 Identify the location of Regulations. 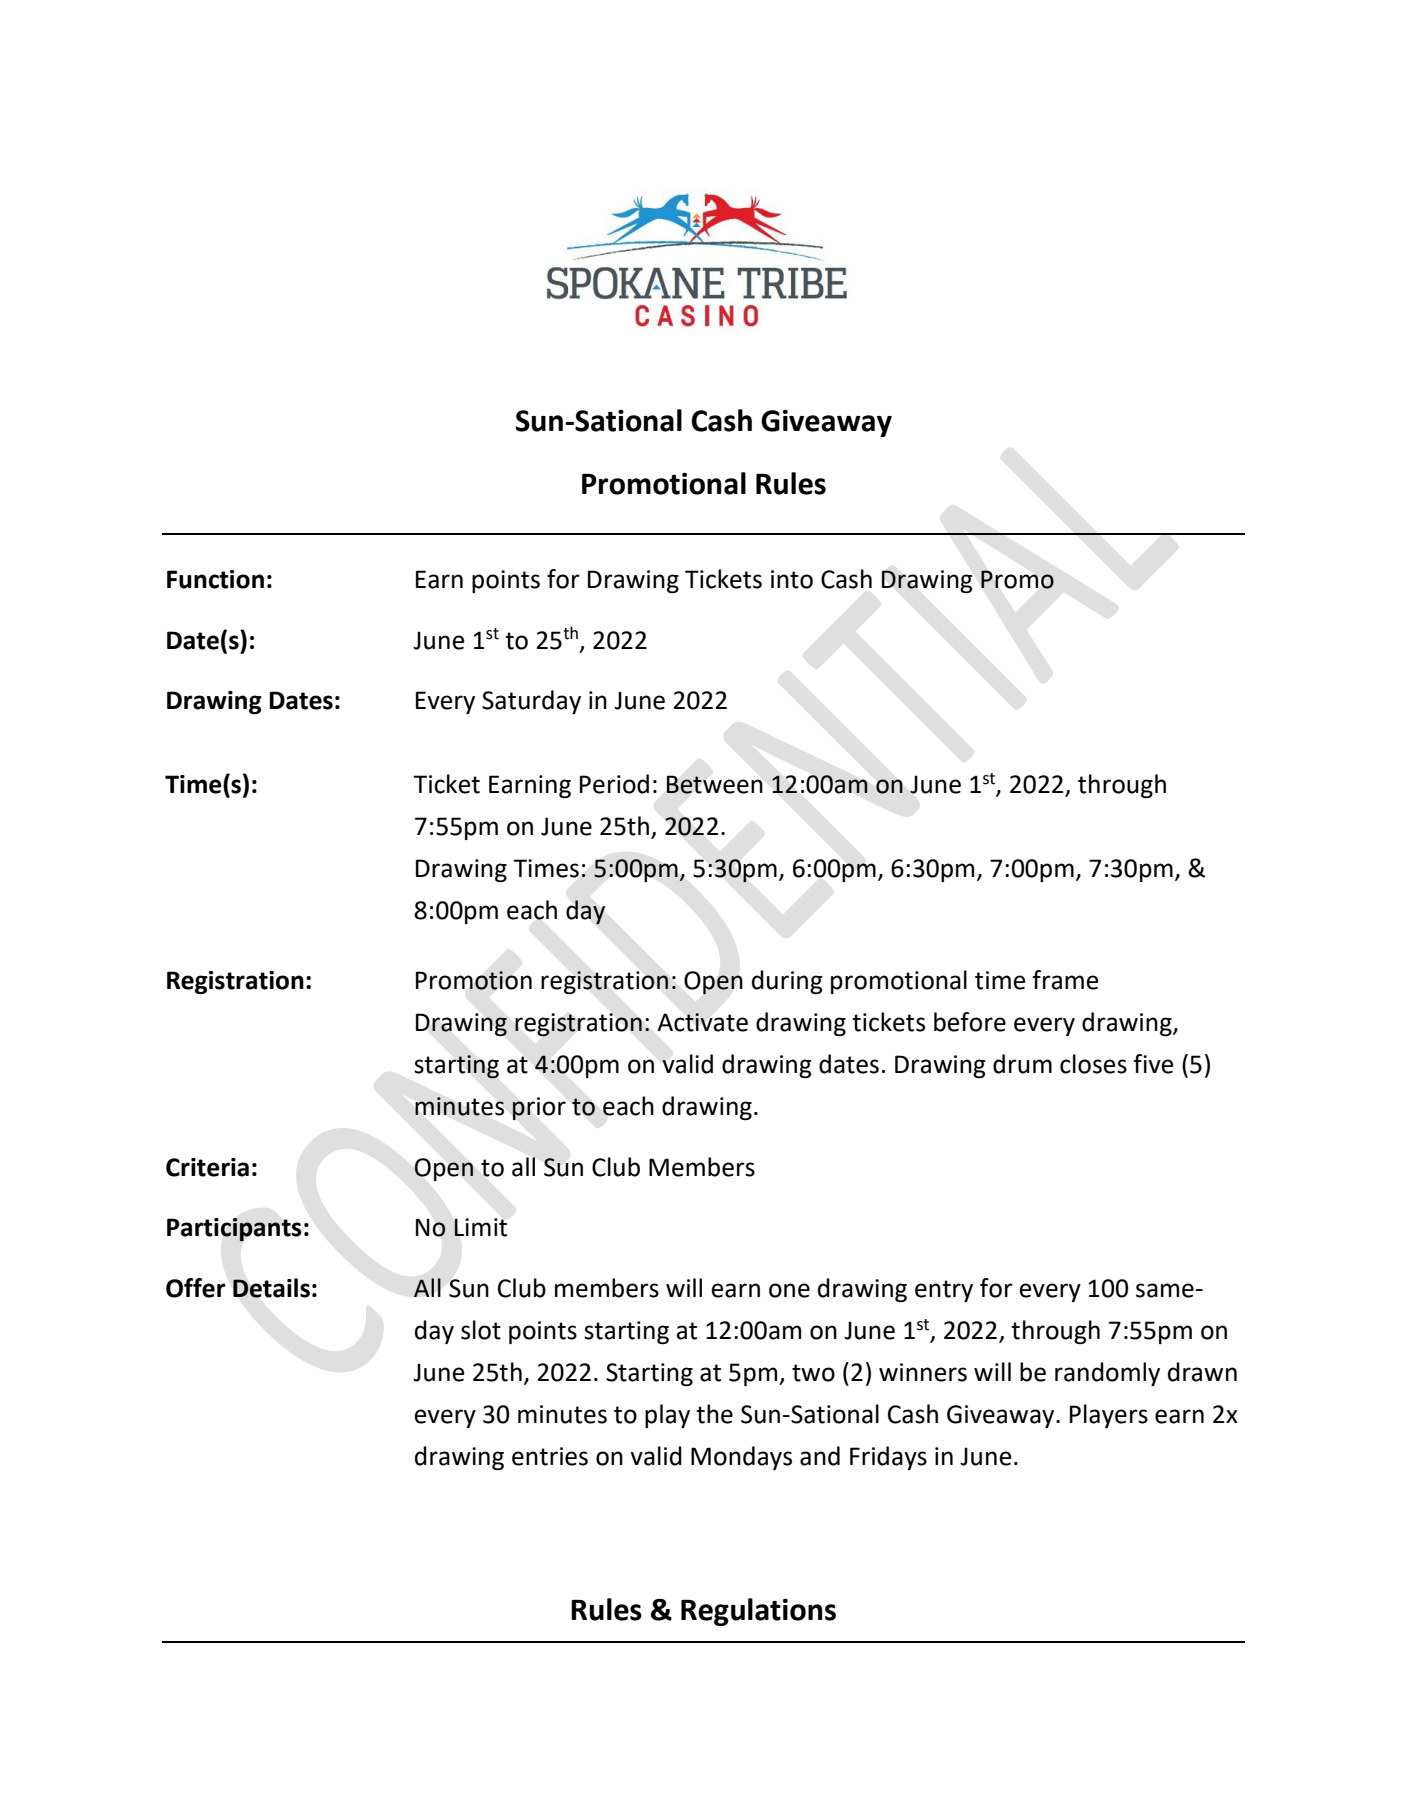
(758, 1612).
